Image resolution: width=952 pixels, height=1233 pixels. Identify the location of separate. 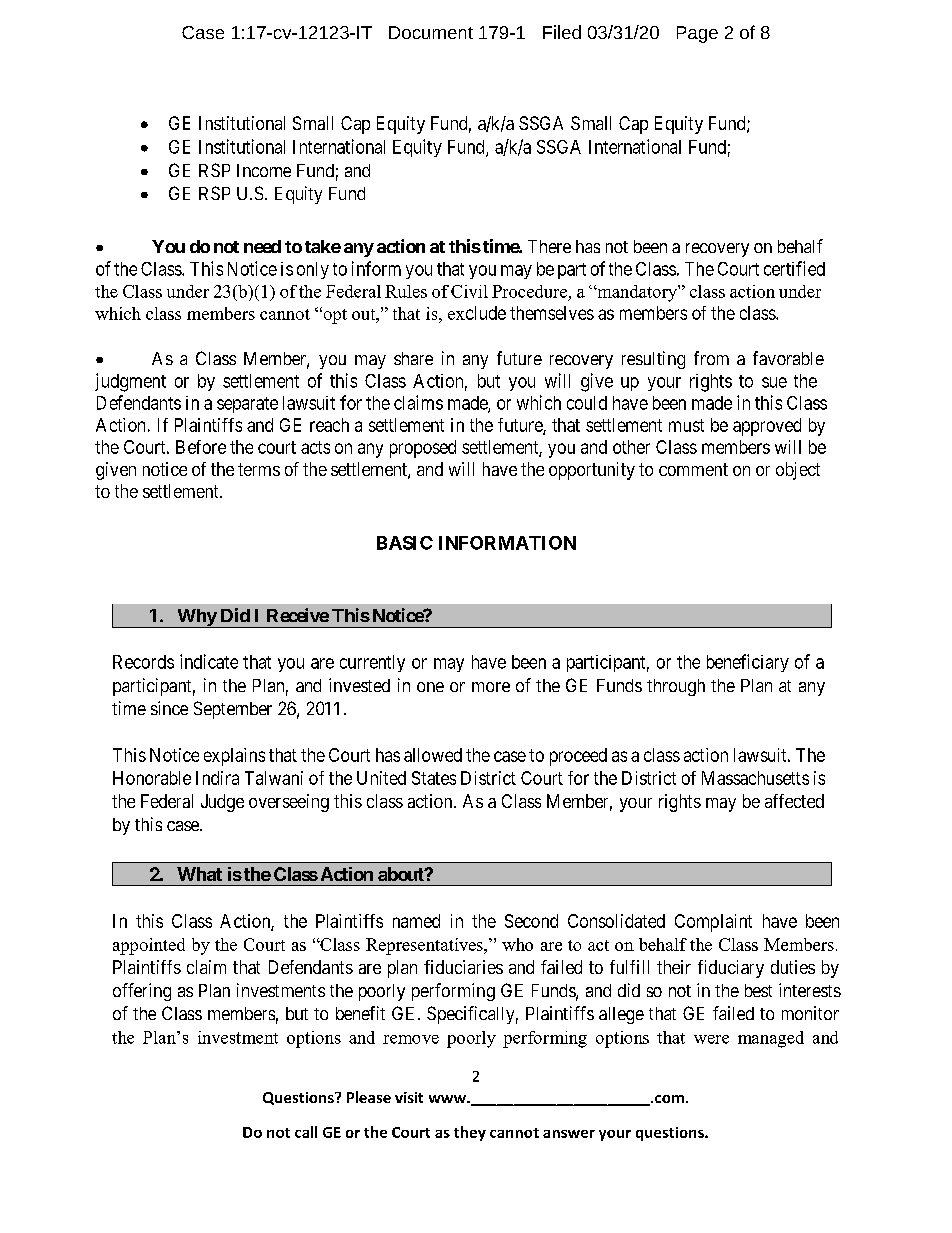
(247, 405).
